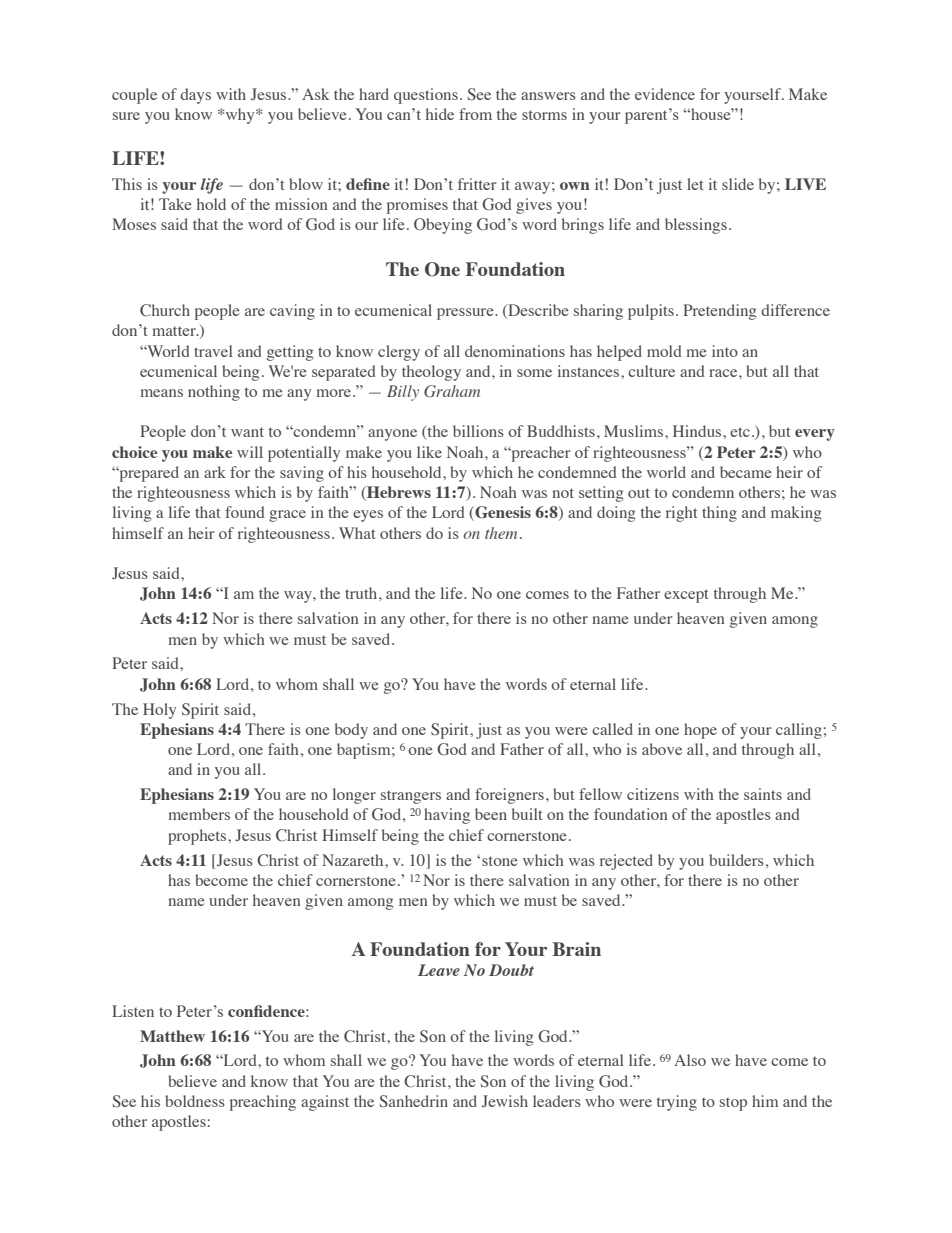  What do you see at coordinates (501, 533) in the page?
I see `them` at bounding box center [501, 533].
